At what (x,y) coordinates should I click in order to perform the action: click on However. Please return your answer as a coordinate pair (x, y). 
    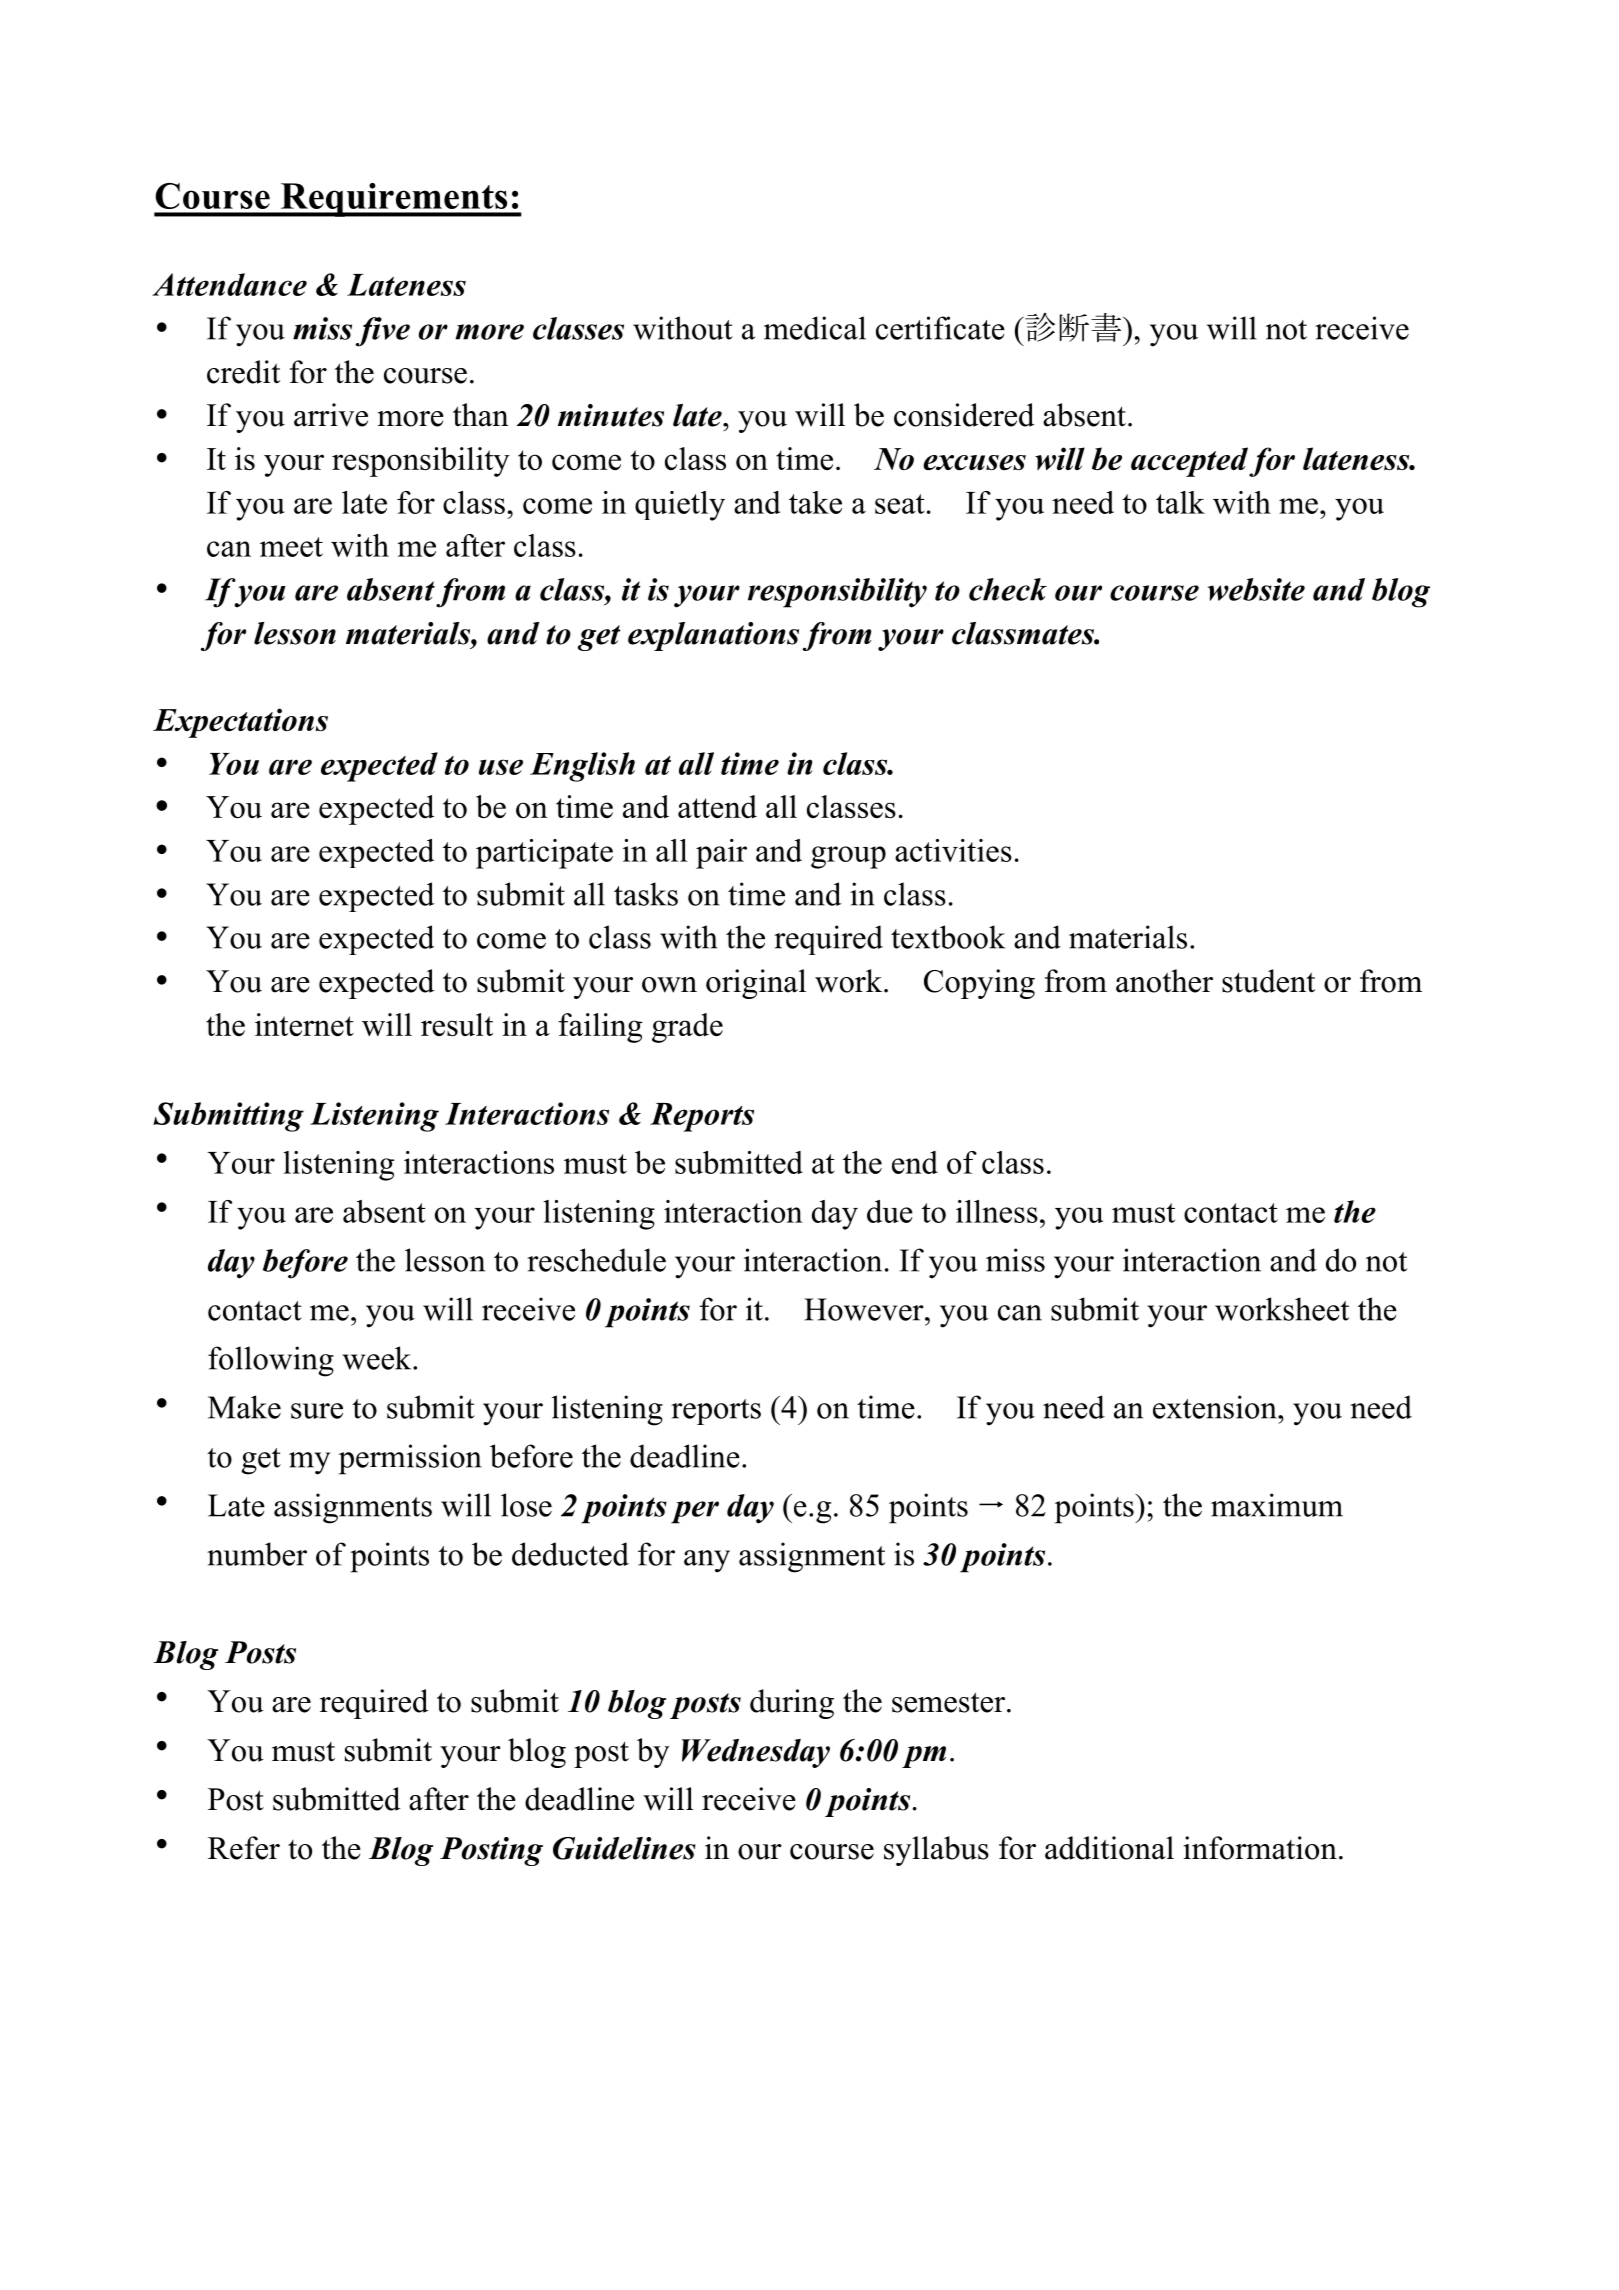
    Looking at the image, I should click on (865, 1309).
